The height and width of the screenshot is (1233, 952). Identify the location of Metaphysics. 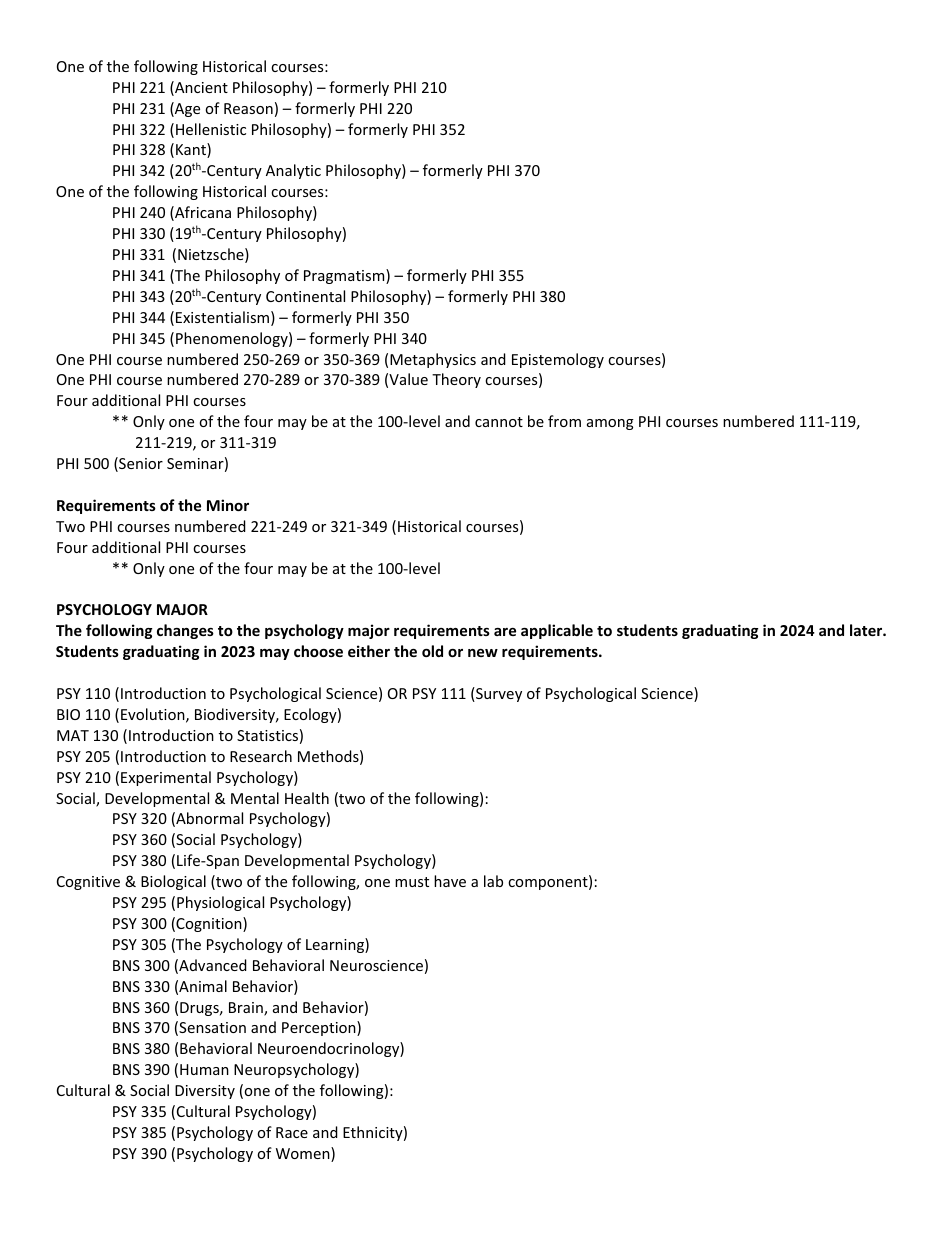
(433, 360).
